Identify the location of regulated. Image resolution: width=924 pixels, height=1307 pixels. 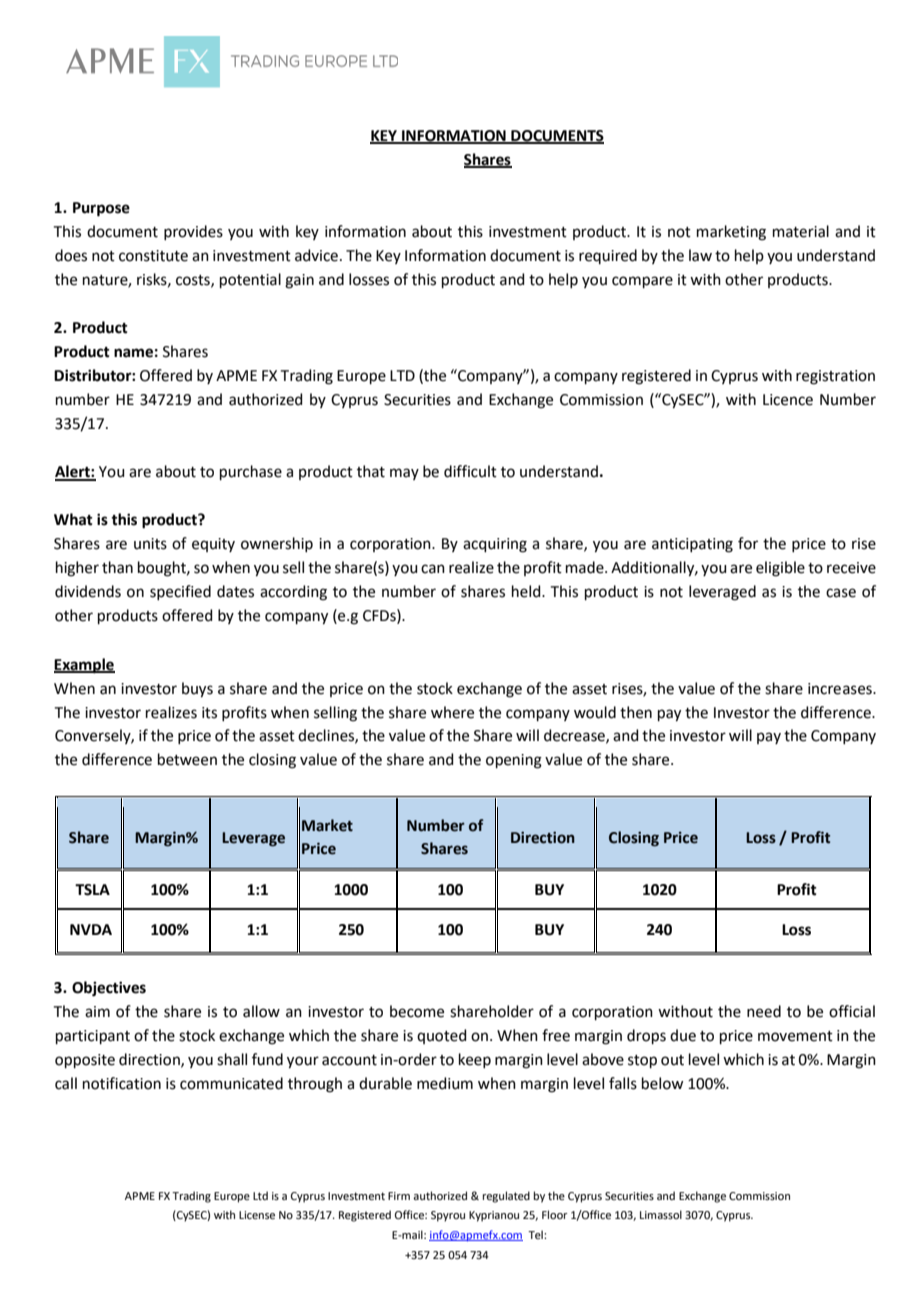
(506, 1197).
